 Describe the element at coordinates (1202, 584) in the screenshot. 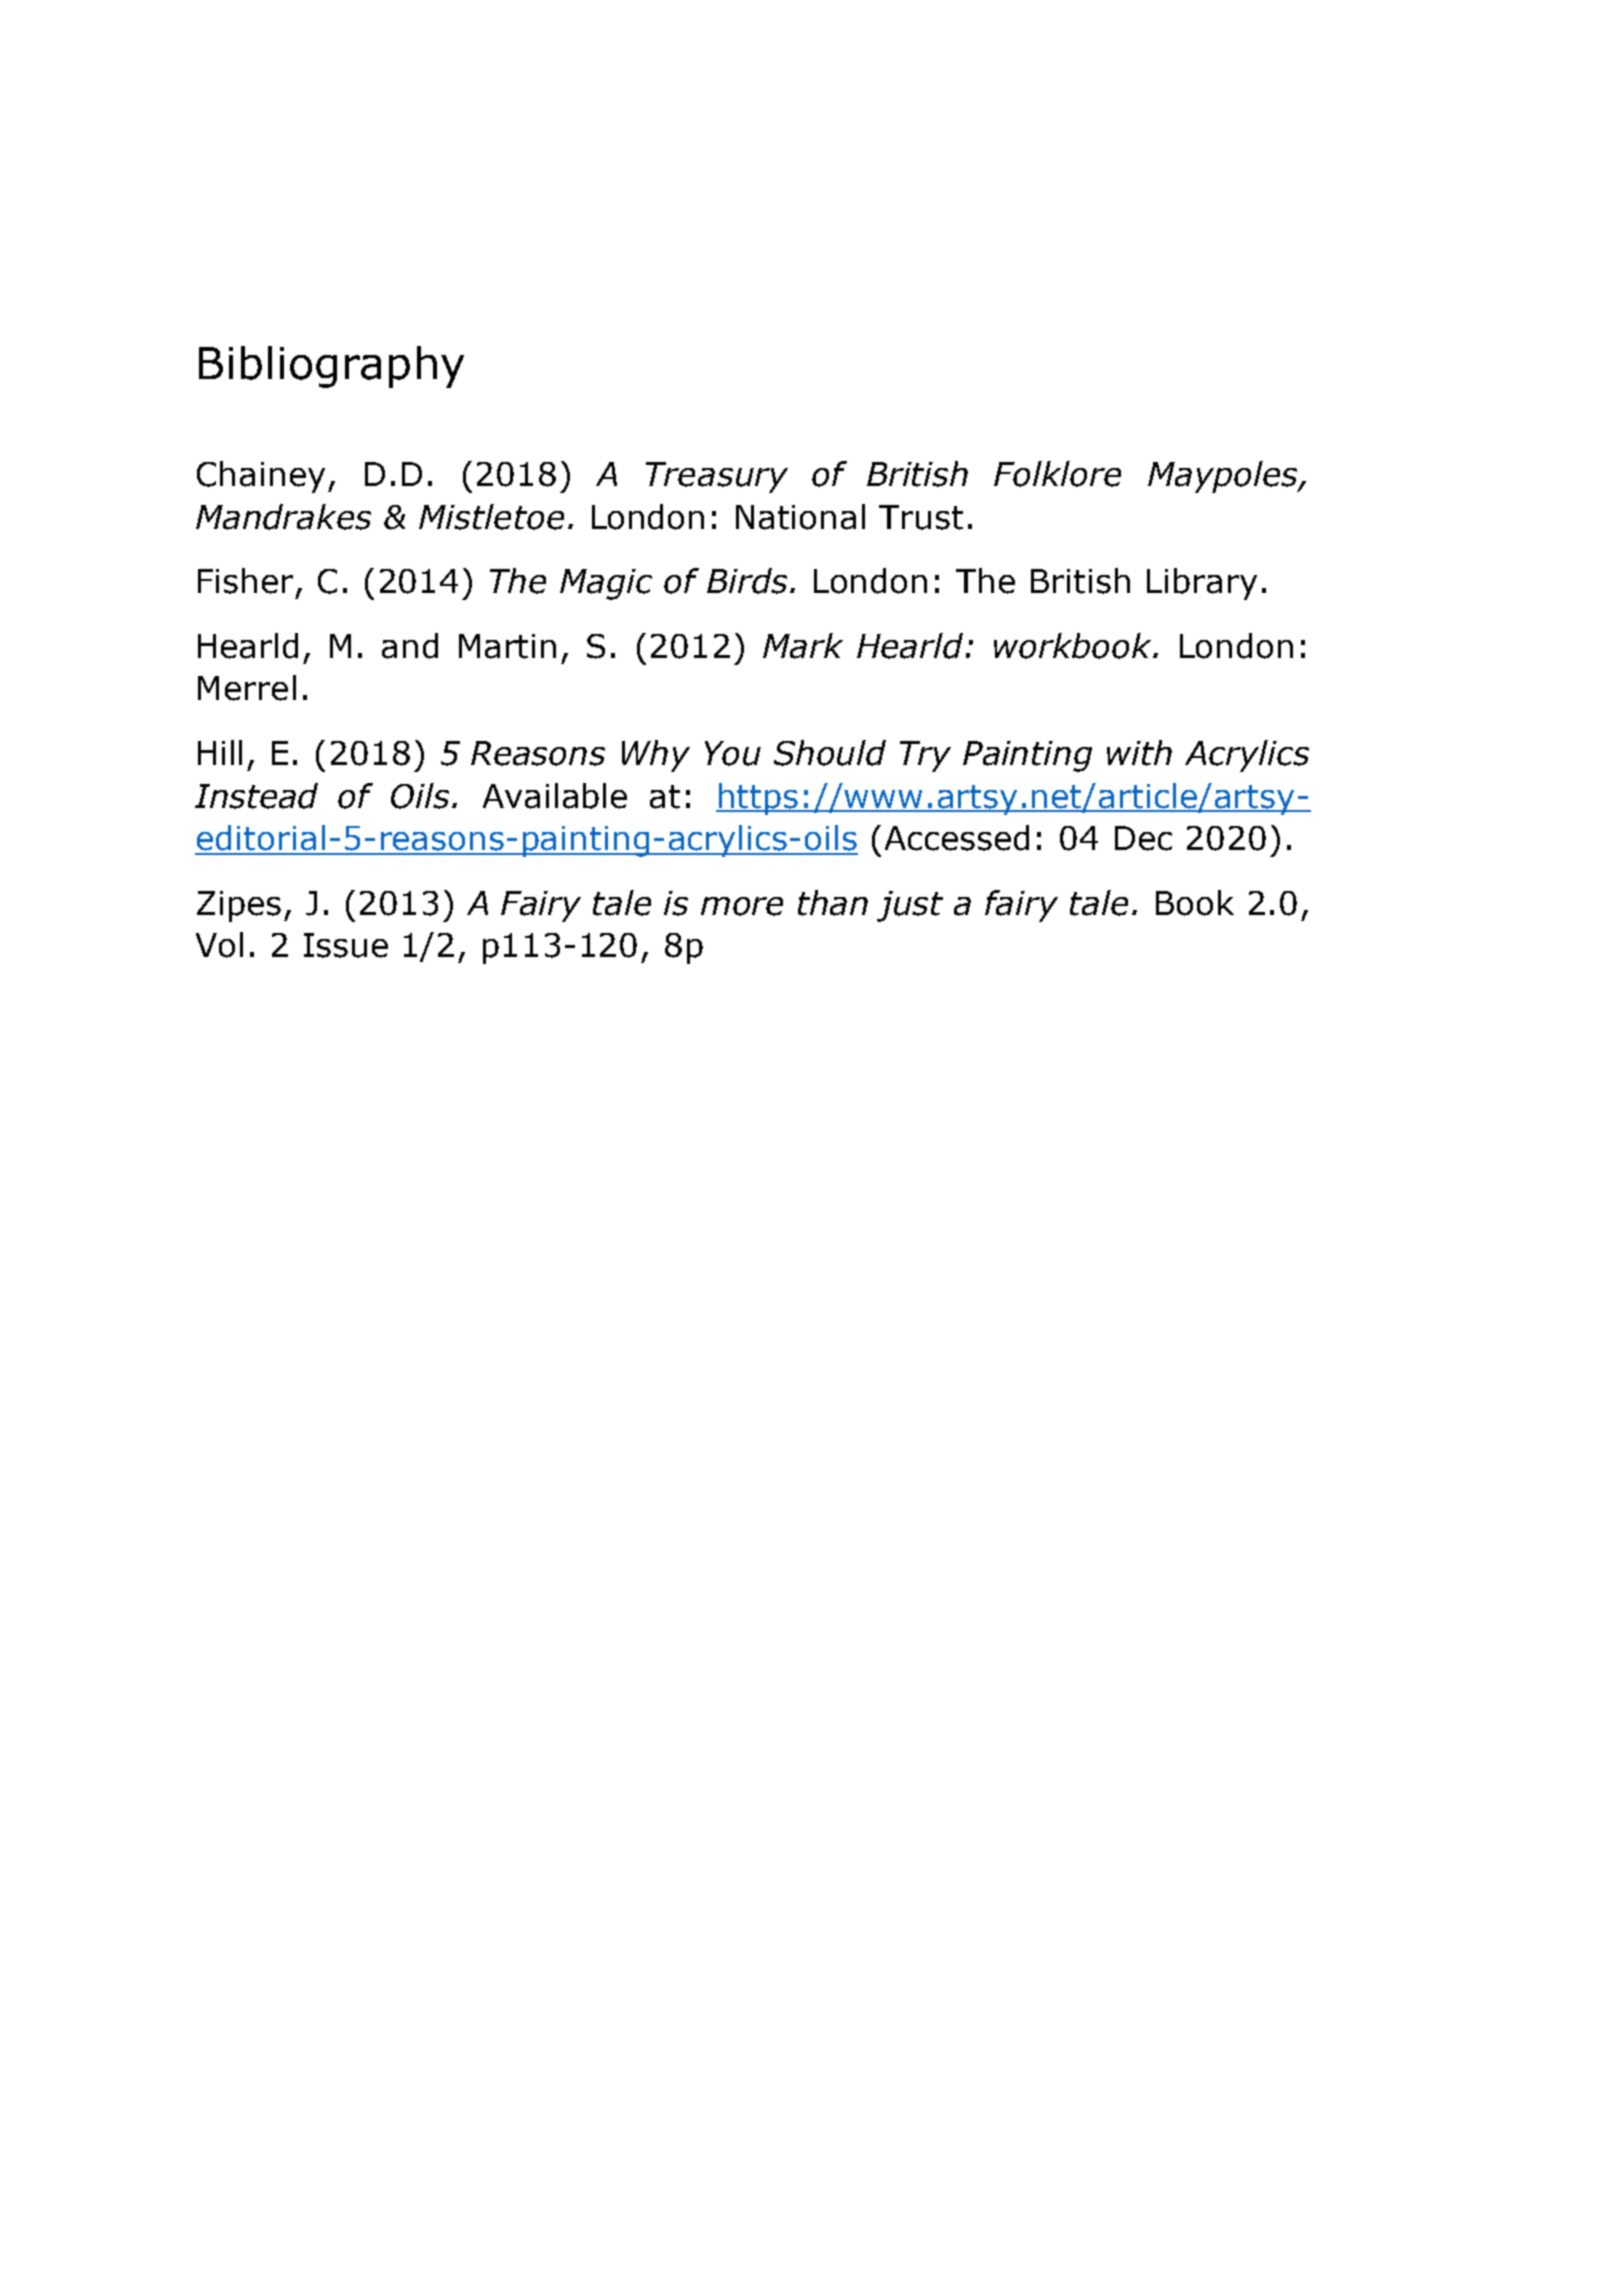

I see `Library` at that location.
